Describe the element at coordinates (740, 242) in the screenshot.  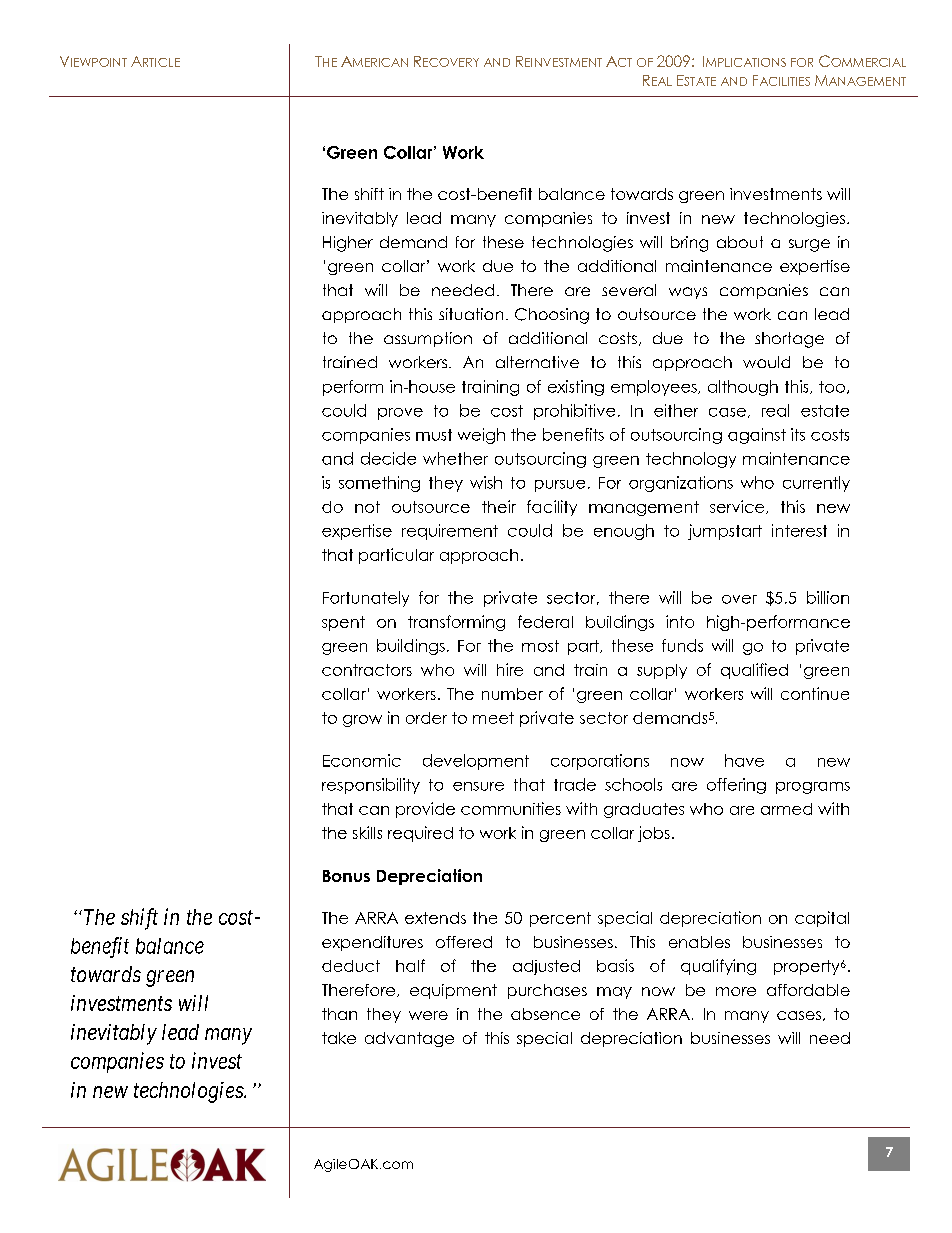
I see `about` at that location.
